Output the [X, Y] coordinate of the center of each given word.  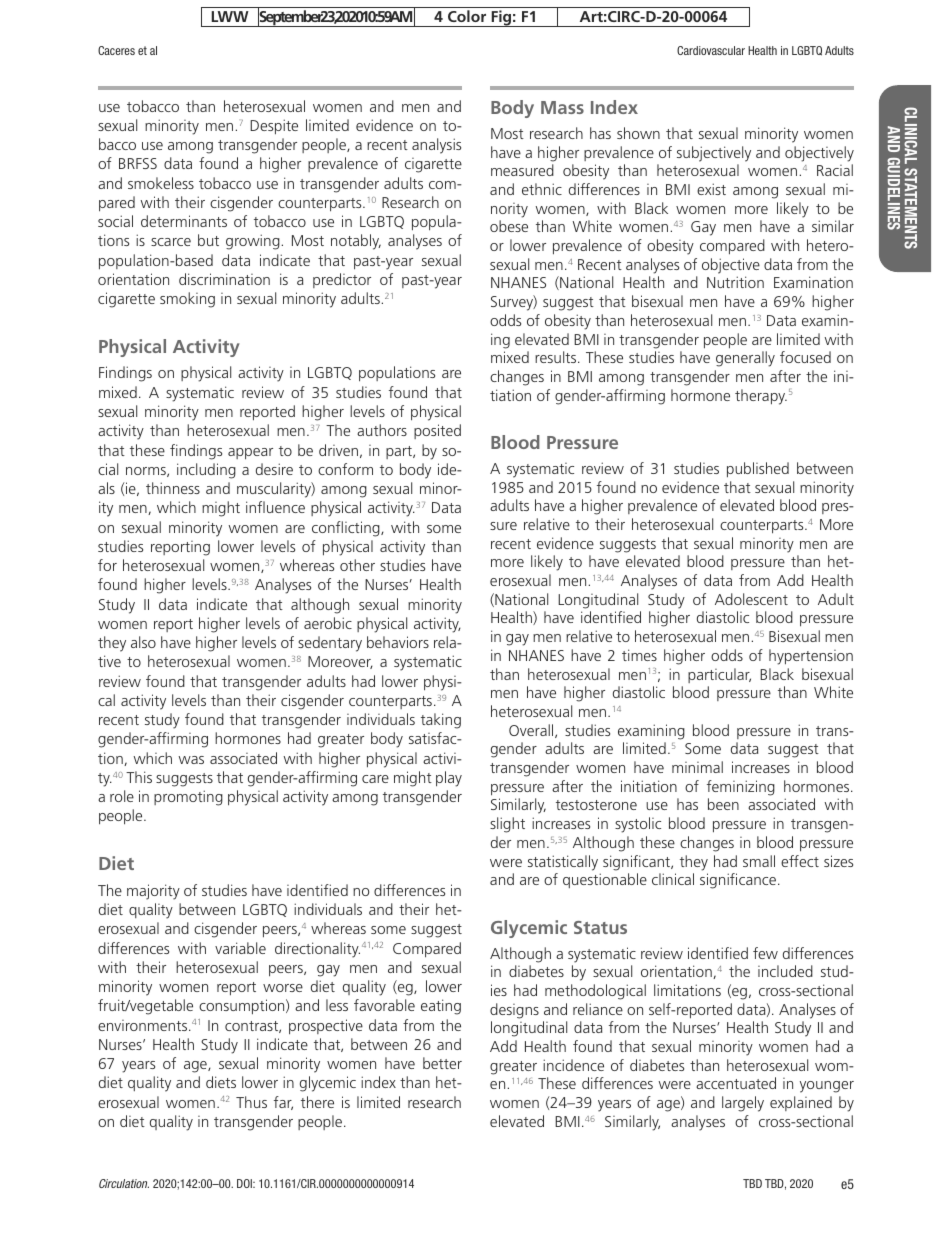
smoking [187, 300]
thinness [173, 488]
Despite [274, 127]
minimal [697, 767]
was [191, 760]
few [765, 953]
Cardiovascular [711, 50]
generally [745, 359]
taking [441, 721]
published [758, 470]
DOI [245, 1183]
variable [240, 948]
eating [441, 1007]
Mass [562, 107]
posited [437, 431]
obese [509, 226]
